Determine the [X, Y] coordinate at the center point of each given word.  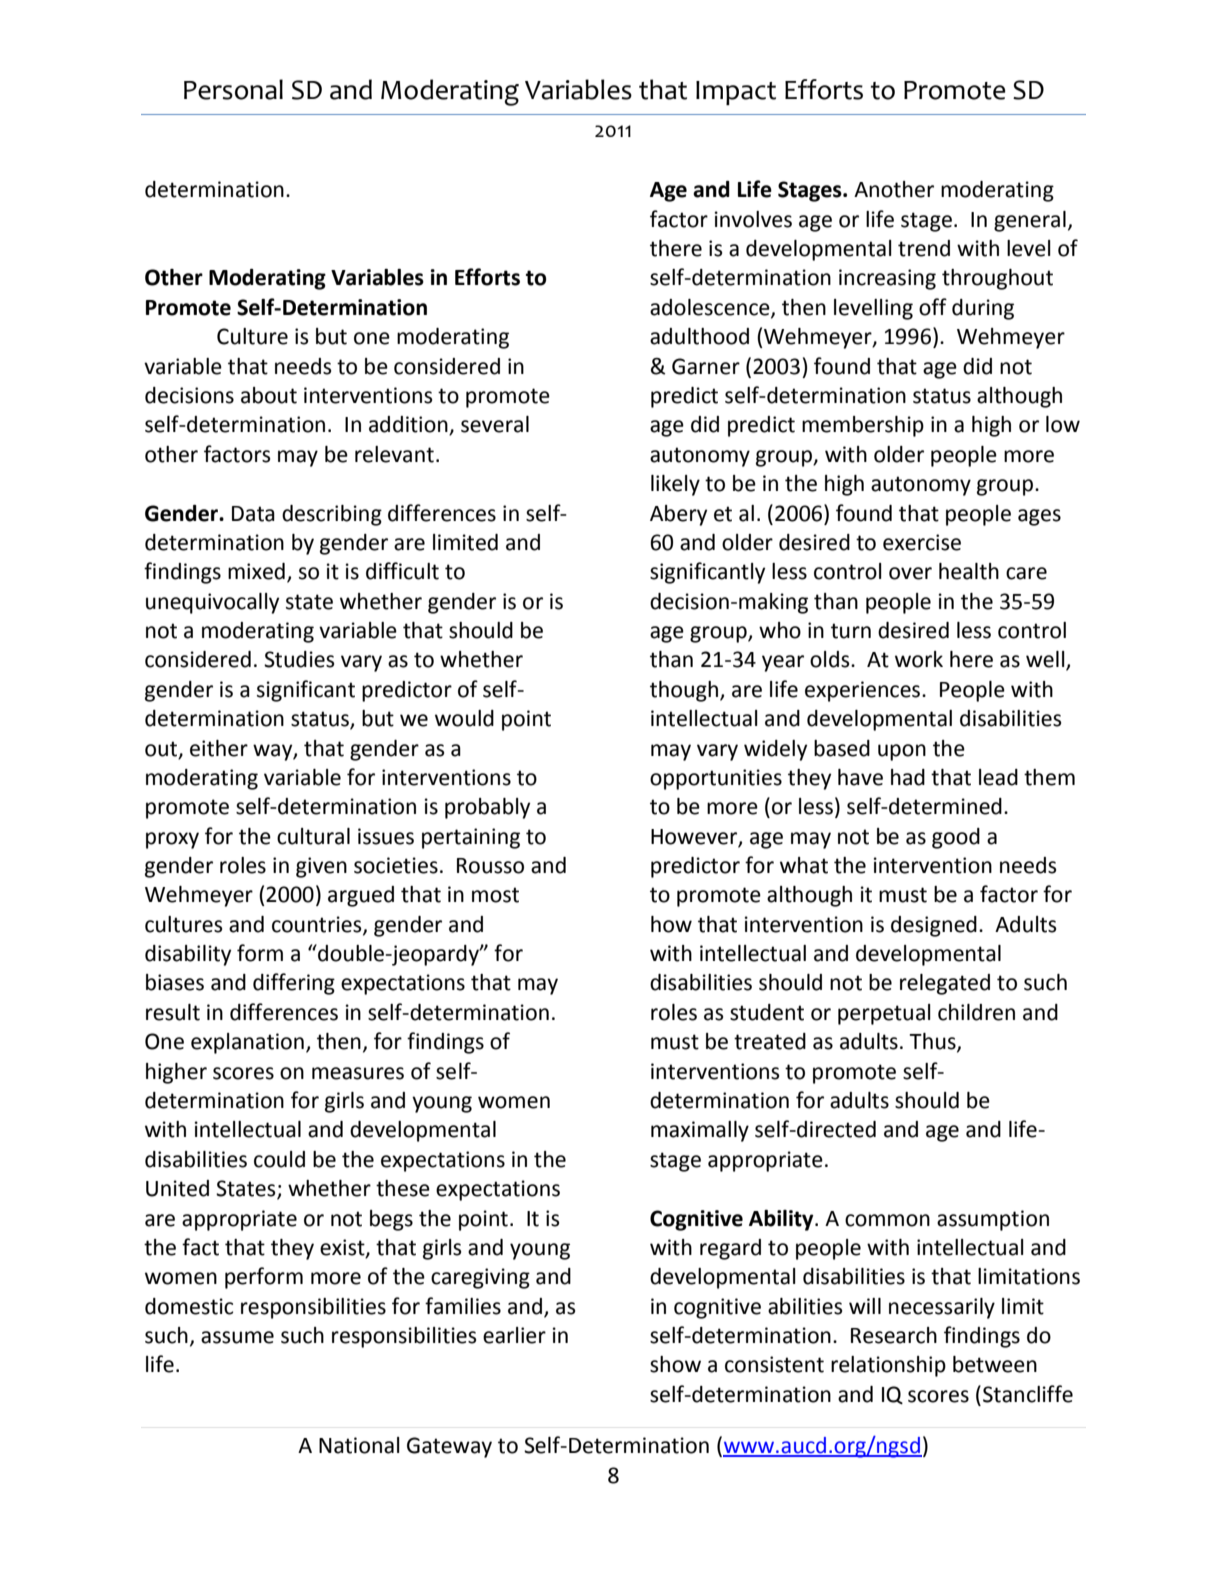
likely [675, 485]
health [969, 571]
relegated [945, 984]
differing [294, 984]
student [767, 1012]
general [1030, 221]
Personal [233, 89]
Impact [736, 93]
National [359, 1445]
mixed [256, 571]
